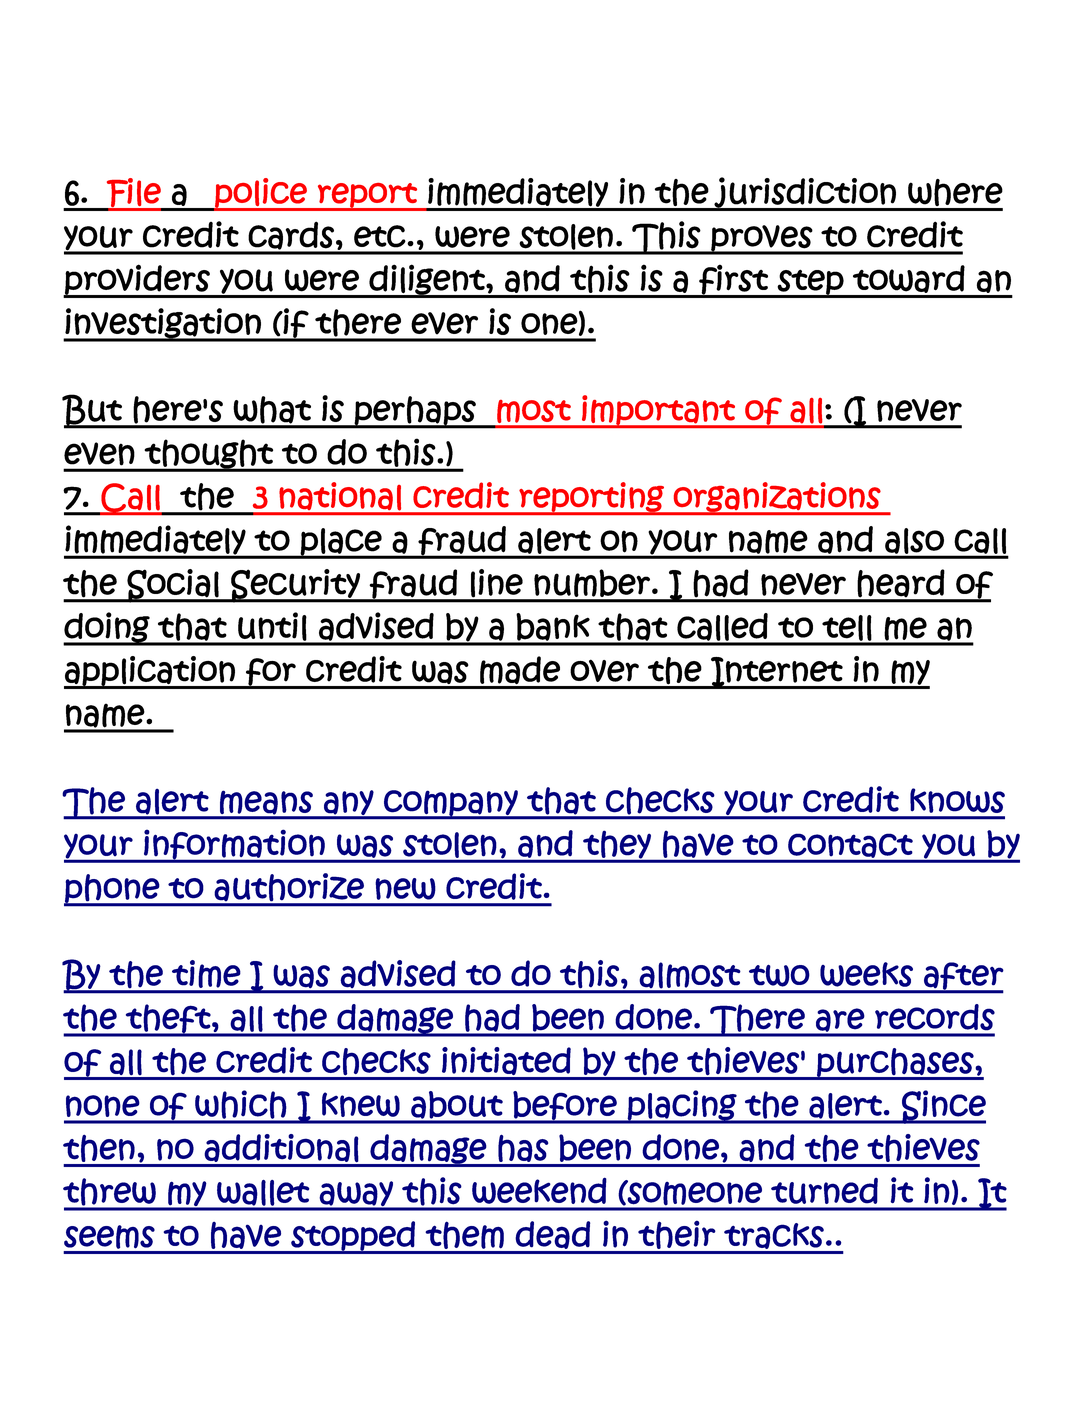 The width and height of the document is (1087, 1406). Describe the element at coordinates (427, 280) in the document. I see `diligent` at that location.
